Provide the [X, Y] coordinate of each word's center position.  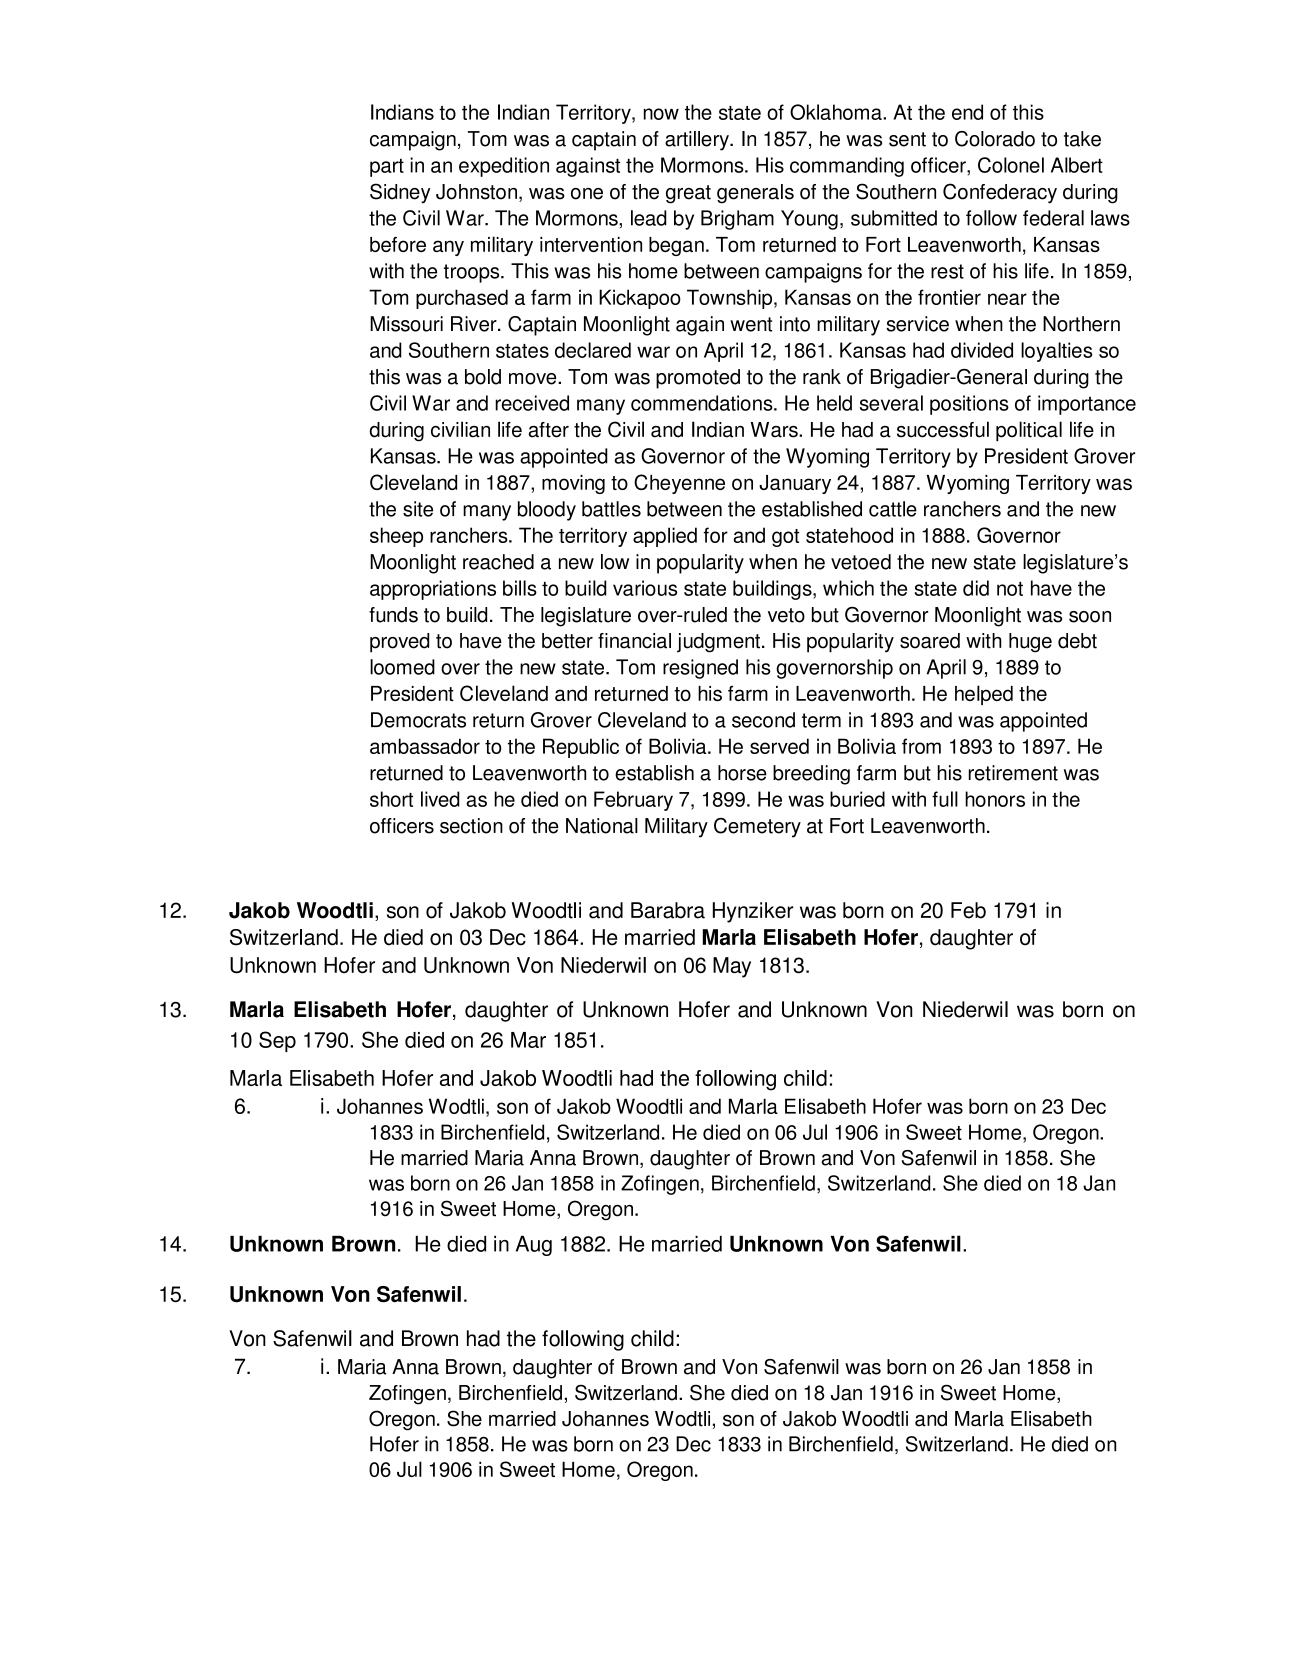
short [391, 799]
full [945, 799]
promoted [698, 379]
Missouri [406, 324]
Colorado [995, 139]
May [732, 967]
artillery [698, 141]
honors [995, 799]
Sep [277, 1041]
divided [982, 350]
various [645, 588]
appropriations [433, 590]
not [1010, 589]
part [387, 167]
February [633, 801]
